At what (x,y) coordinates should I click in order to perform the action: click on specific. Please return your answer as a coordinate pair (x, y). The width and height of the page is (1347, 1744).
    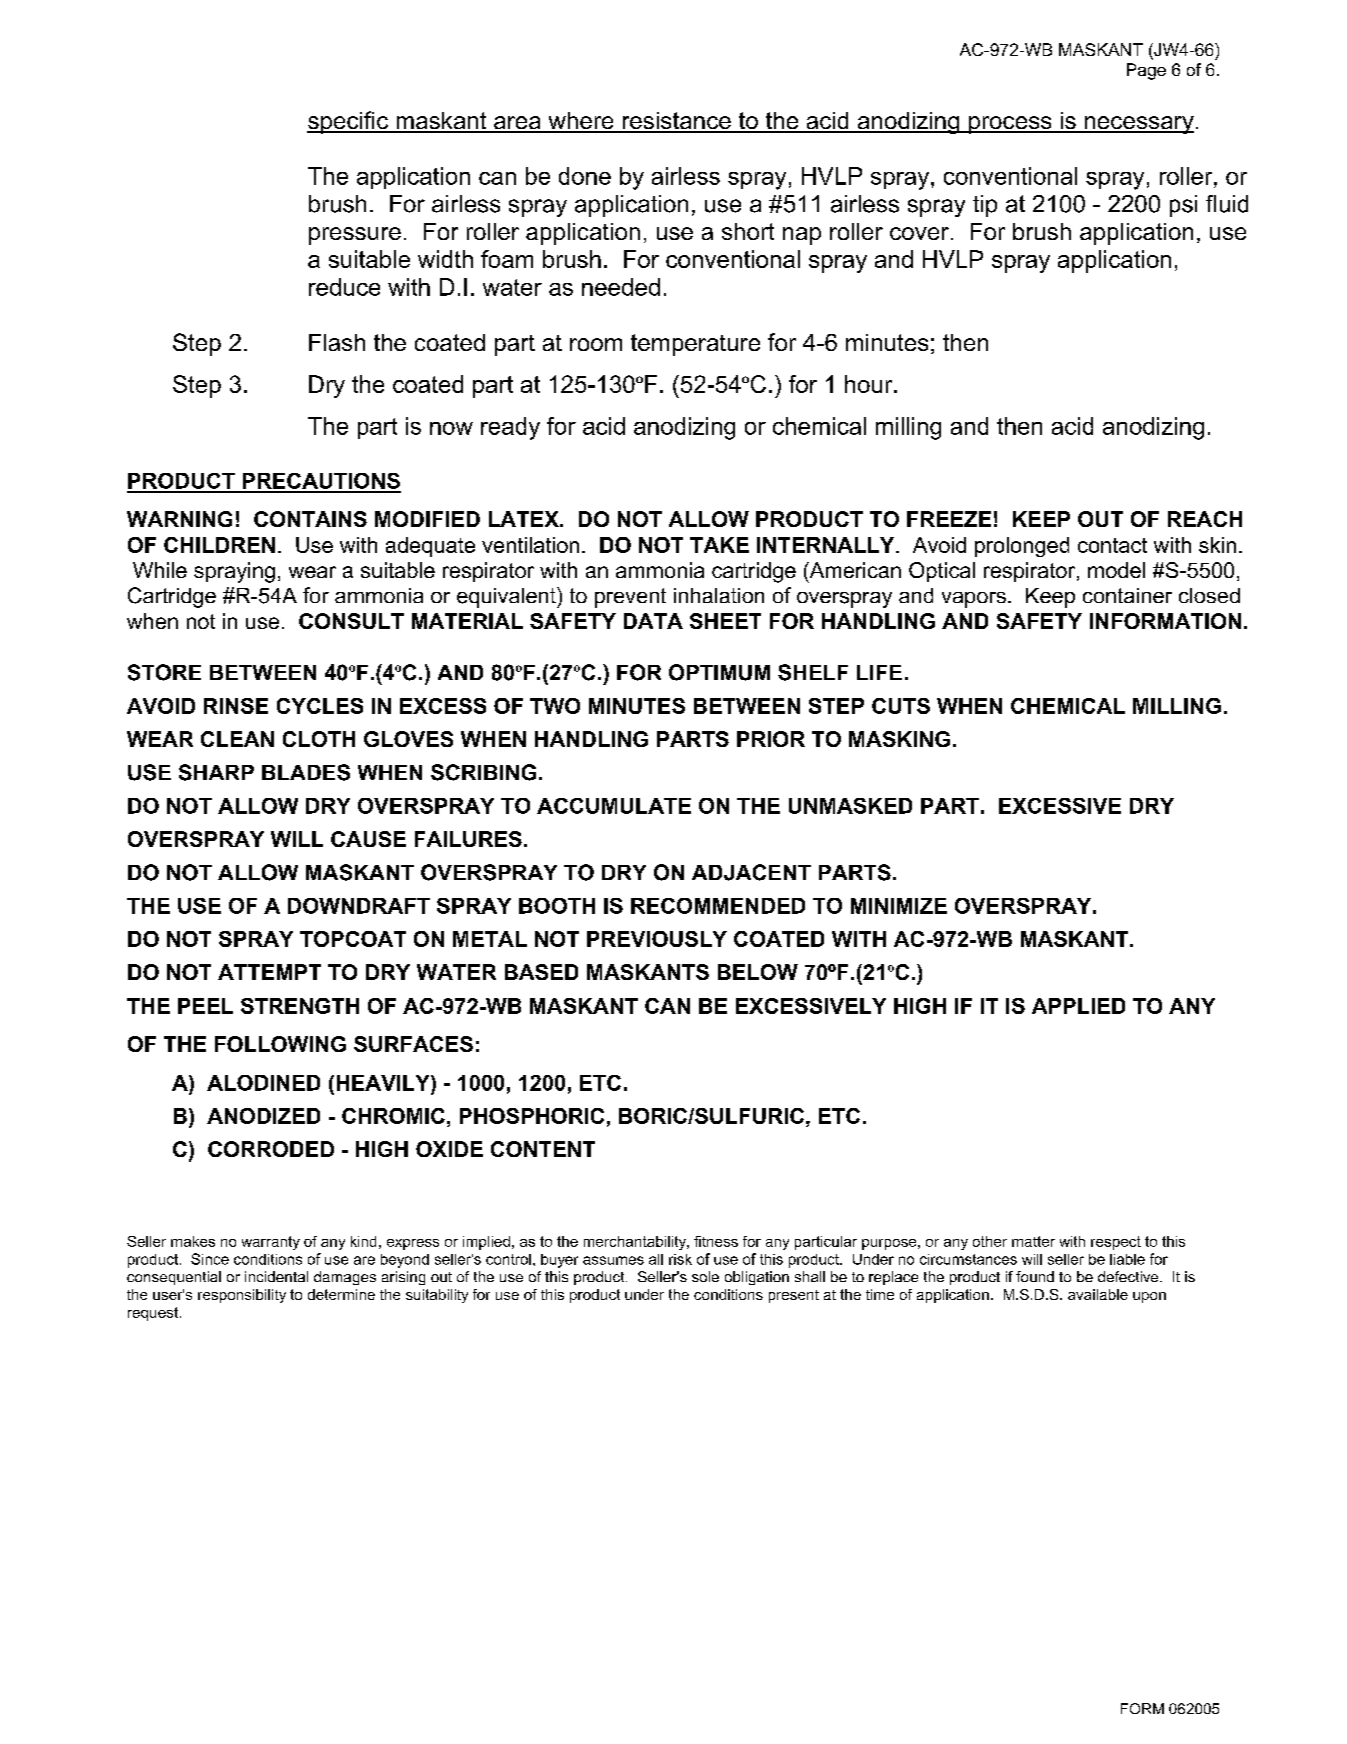
    Looking at the image, I should click on (348, 122).
